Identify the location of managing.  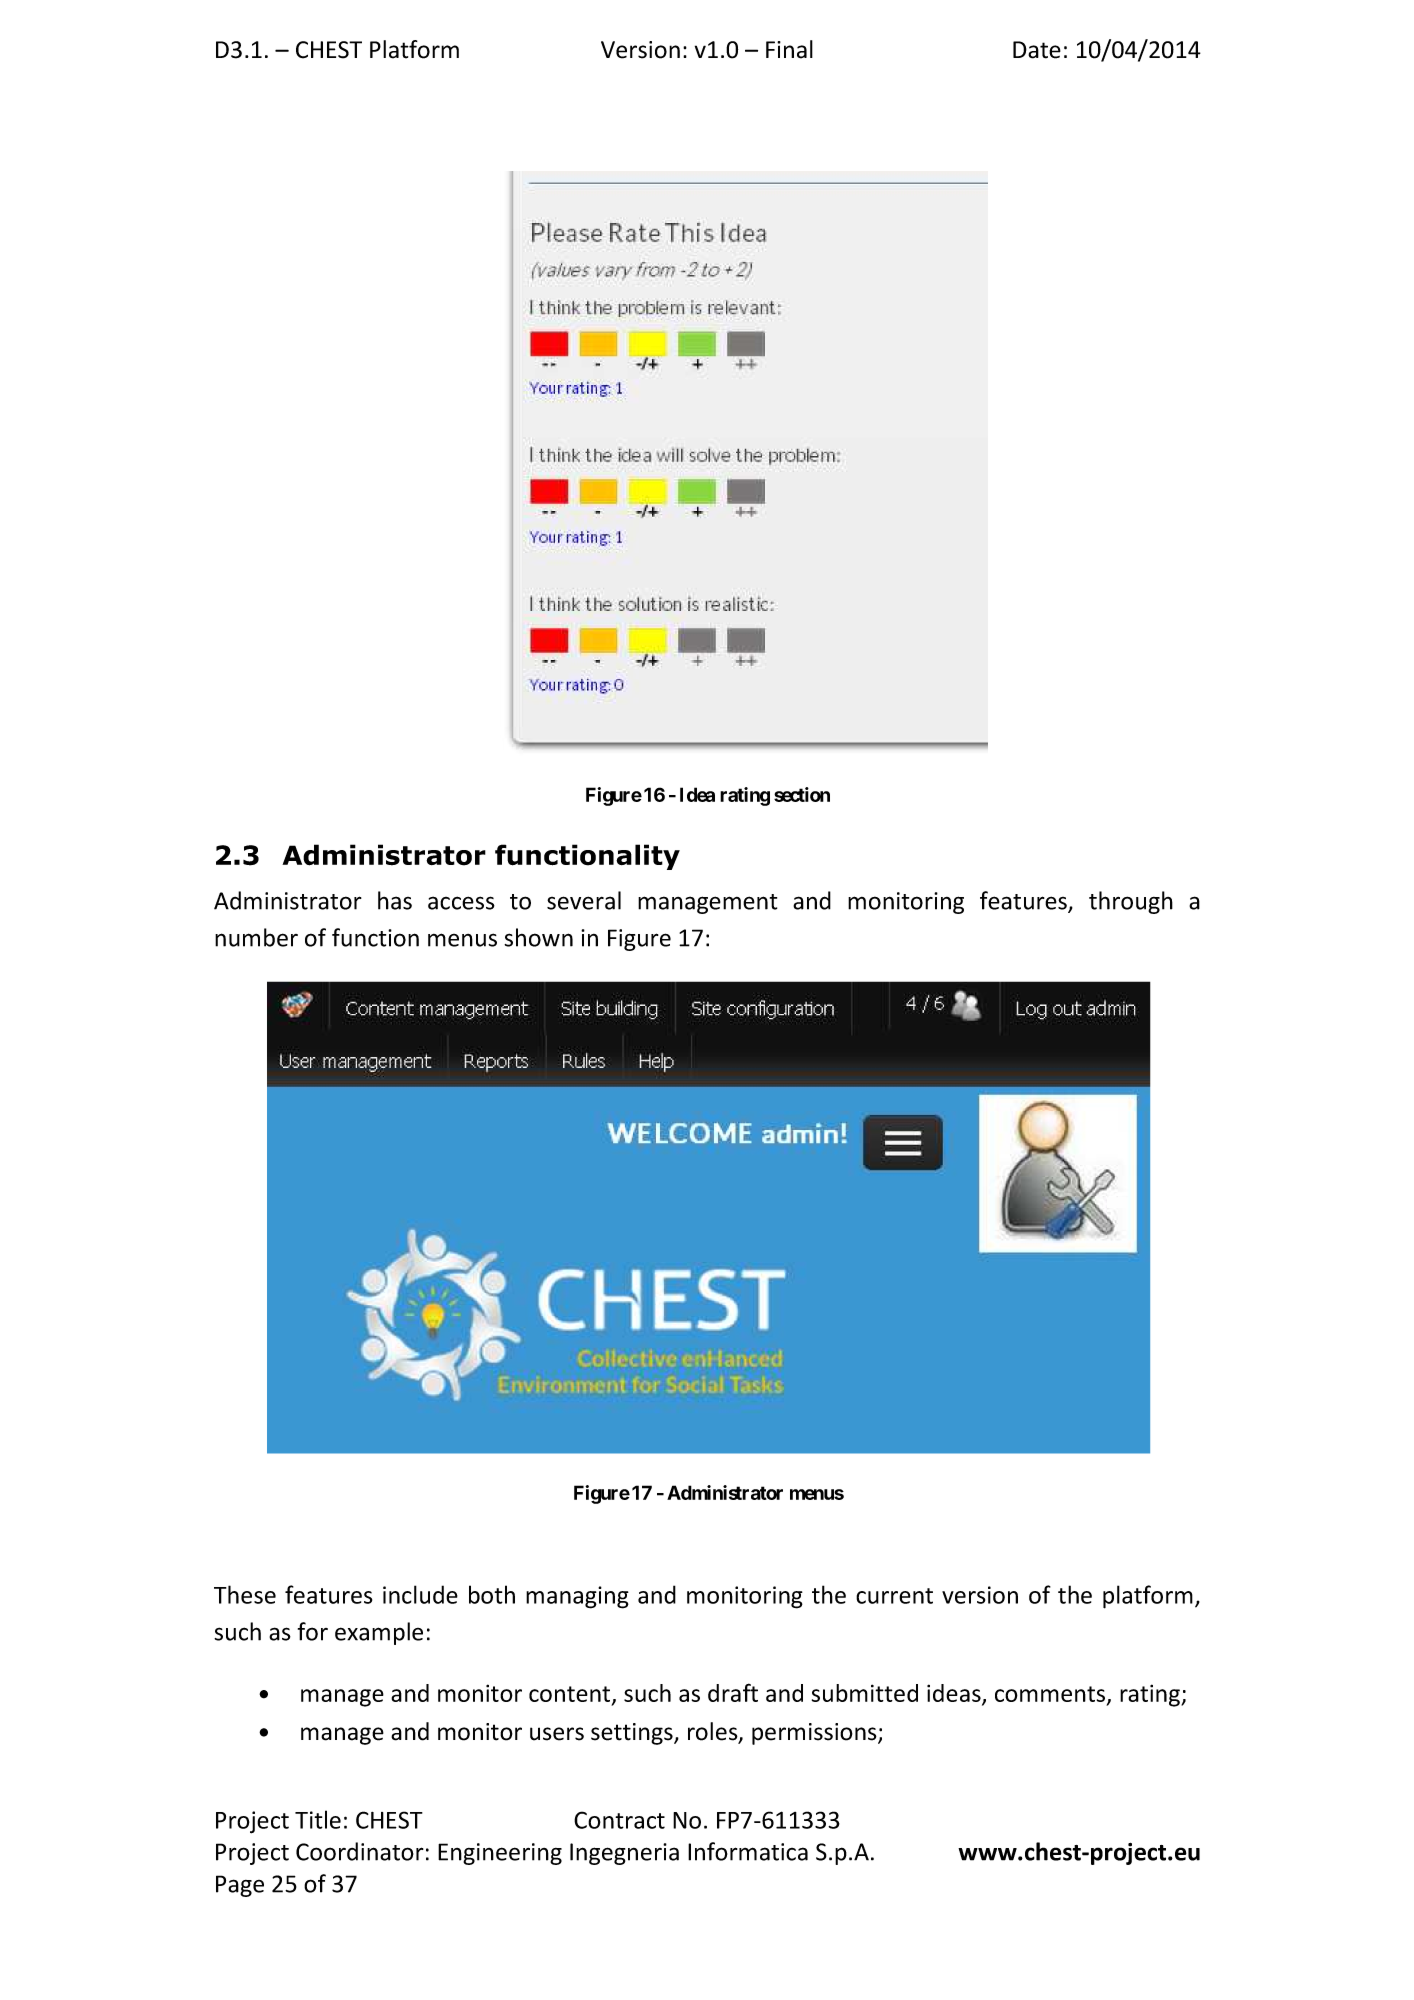
(577, 1597).
